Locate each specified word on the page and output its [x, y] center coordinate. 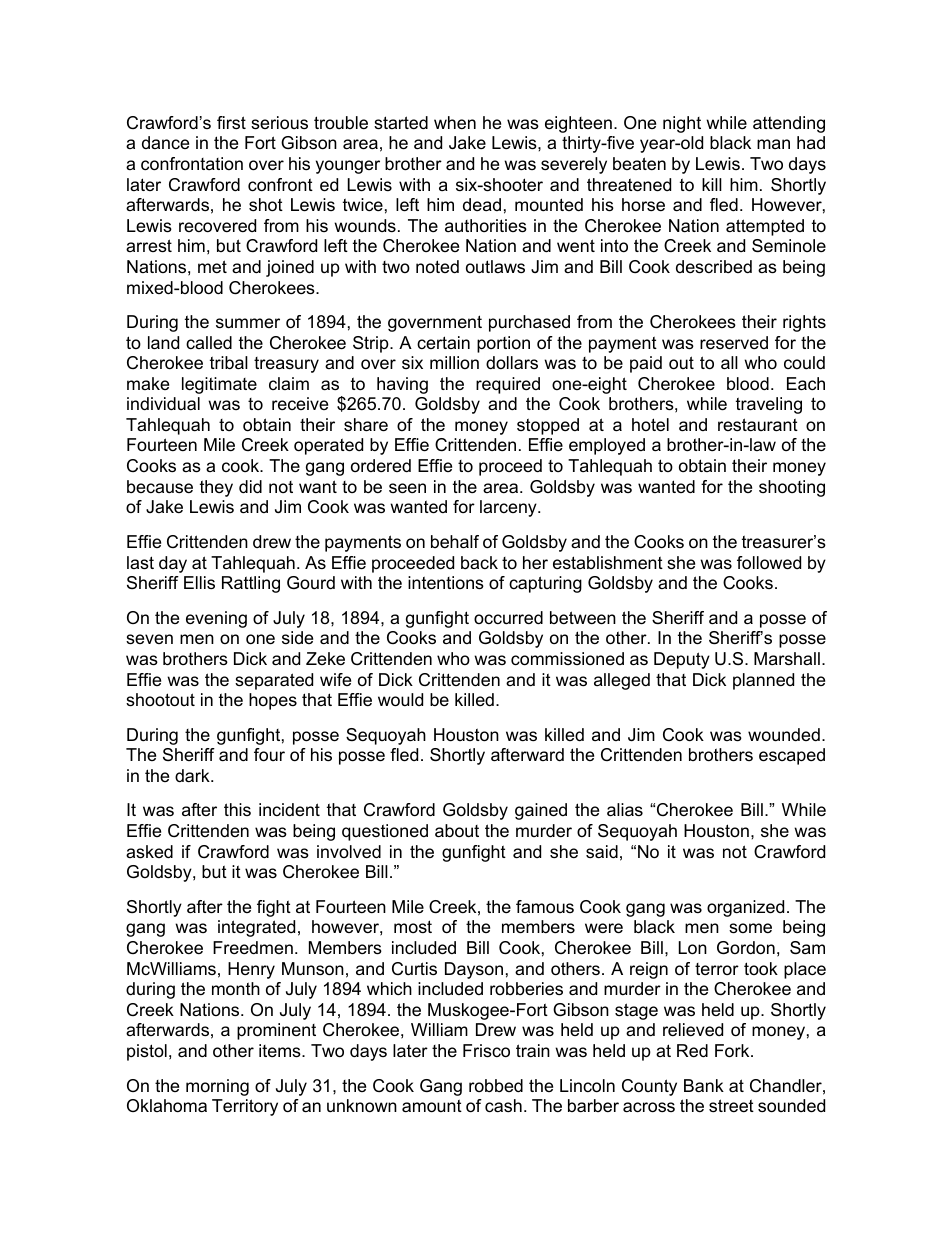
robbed [496, 1085]
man [773, 144]
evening [216, 619]
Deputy [682, 660]
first [231, 123]
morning [217, 1087]
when [455, 122]
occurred [508, 617]
